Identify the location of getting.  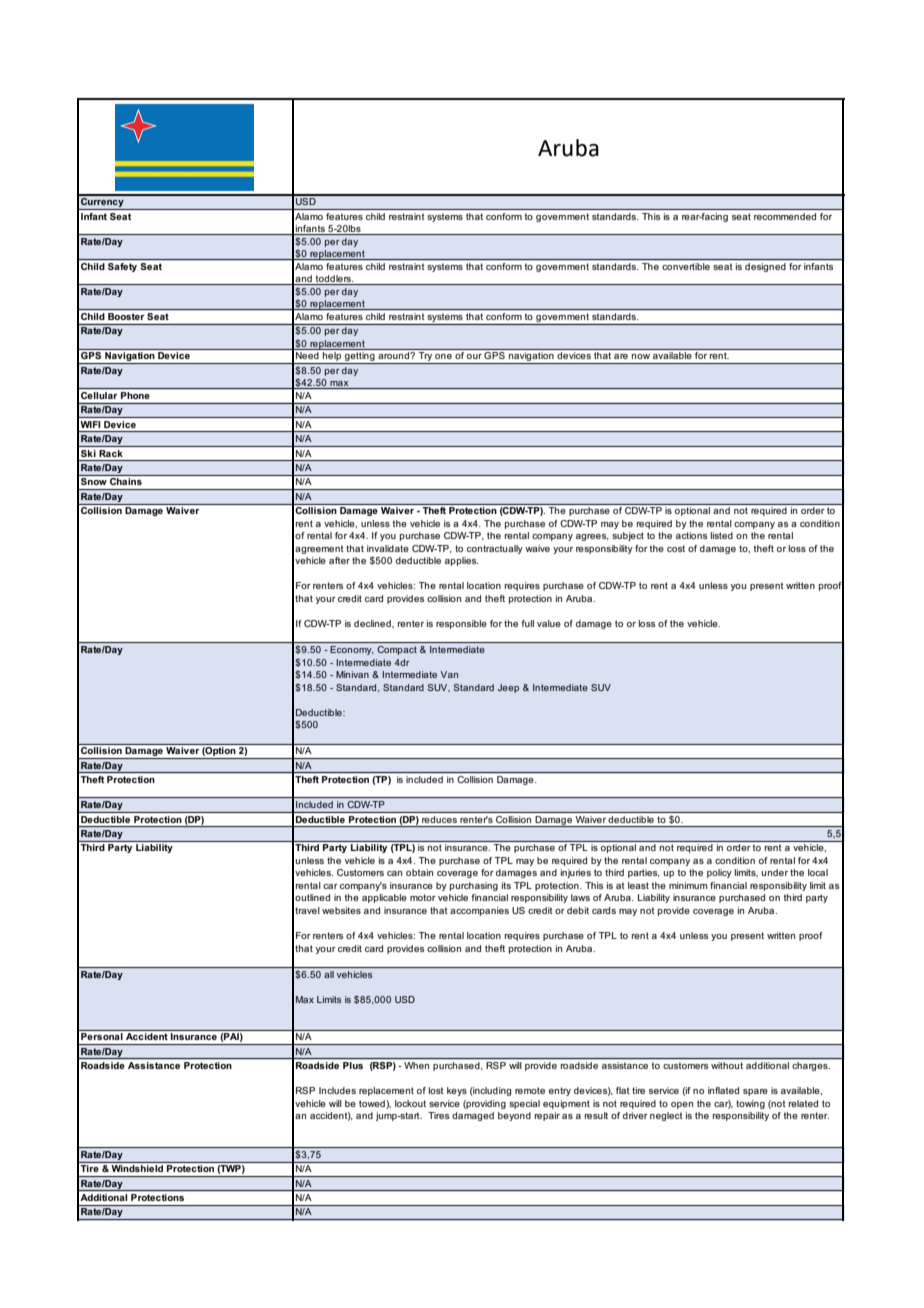
(360, 358).
